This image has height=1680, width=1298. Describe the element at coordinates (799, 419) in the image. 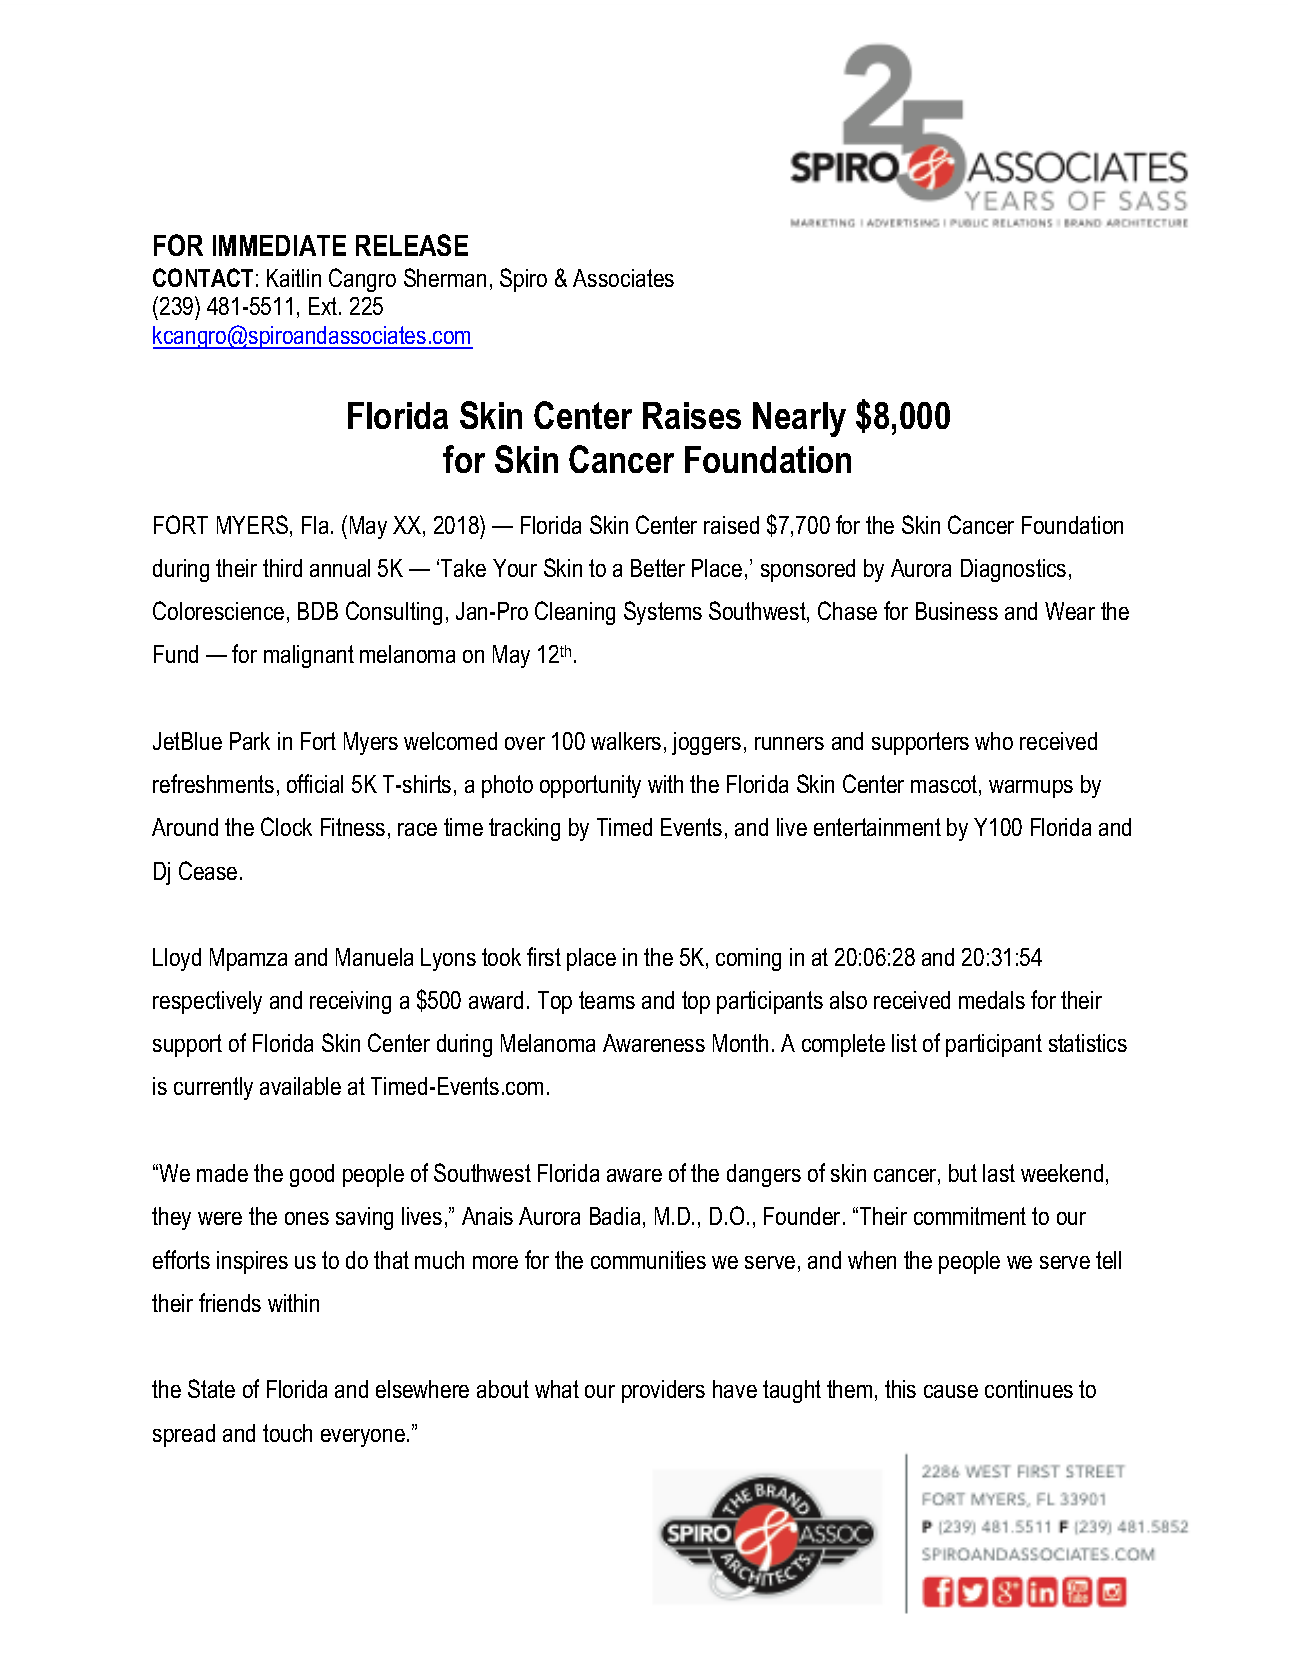

I see `Nearly` at that location.
